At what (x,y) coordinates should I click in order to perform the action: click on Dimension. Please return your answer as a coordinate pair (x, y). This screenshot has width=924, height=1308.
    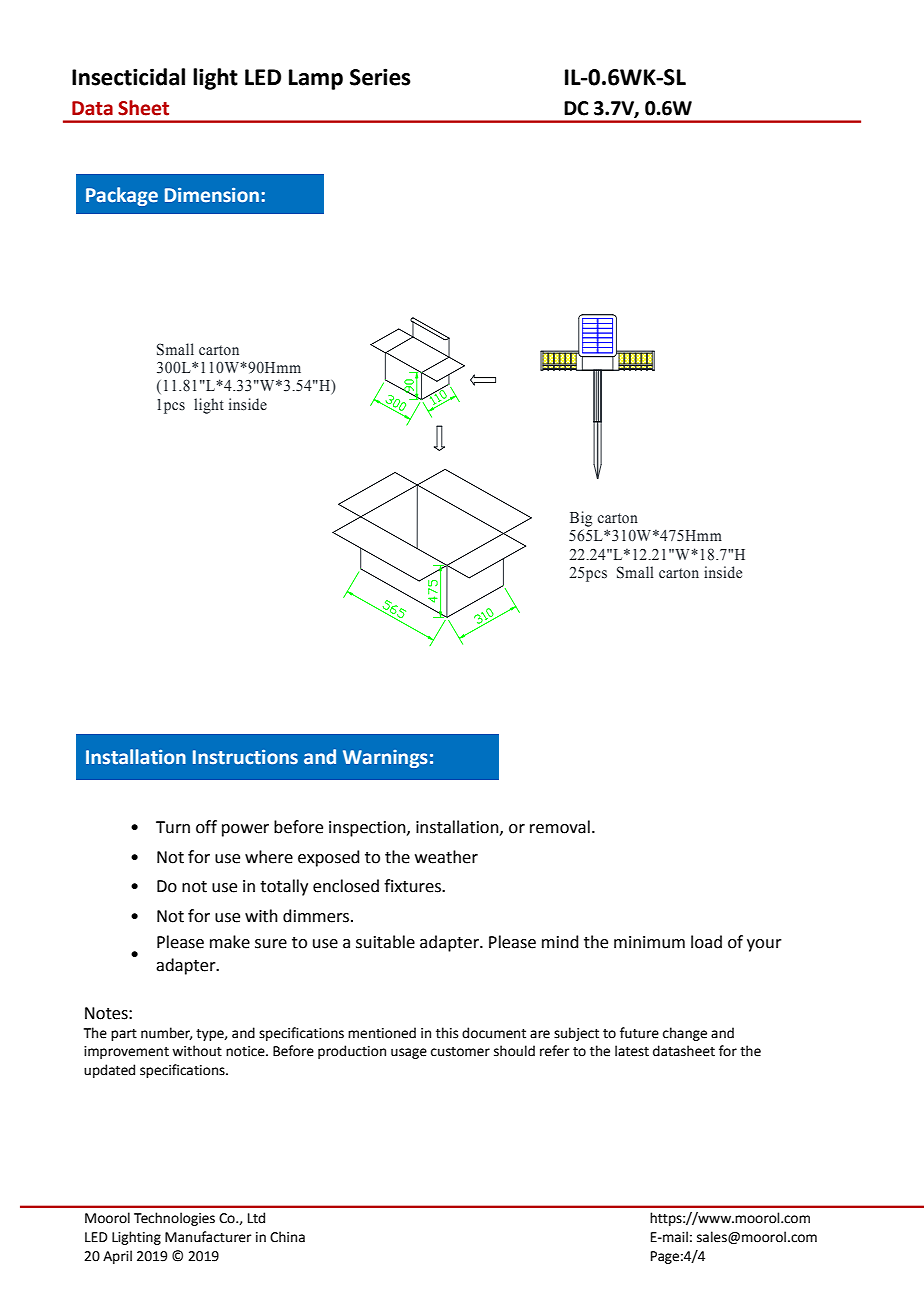
    Looking at the image, I should click on (212, 195).
